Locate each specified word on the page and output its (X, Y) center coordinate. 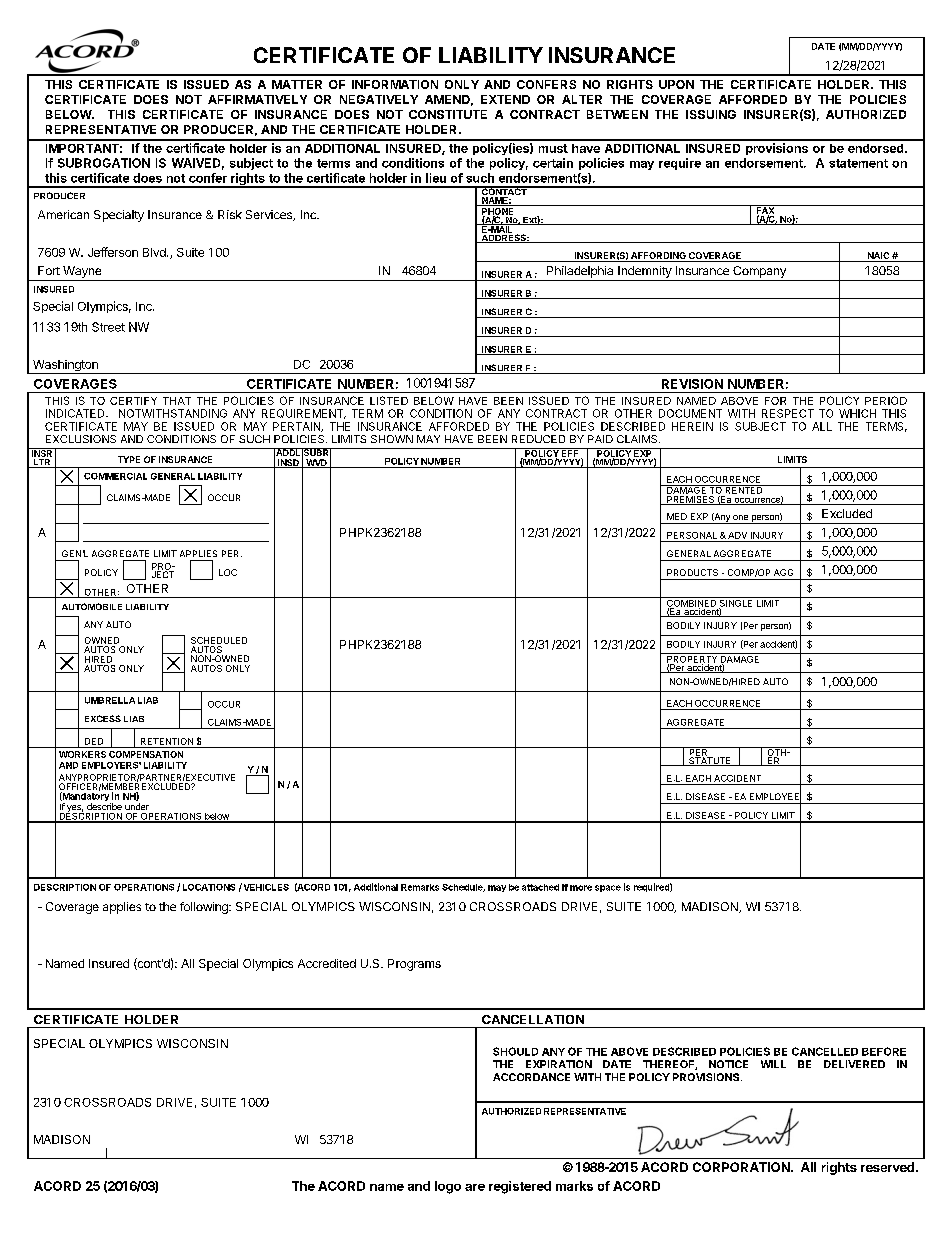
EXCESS (103, 718)
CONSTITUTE (448, 114)
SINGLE (736, 603)
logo (448, 1187)
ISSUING (711, 114)
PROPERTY (692, 659)
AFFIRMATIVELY (257, 99)
